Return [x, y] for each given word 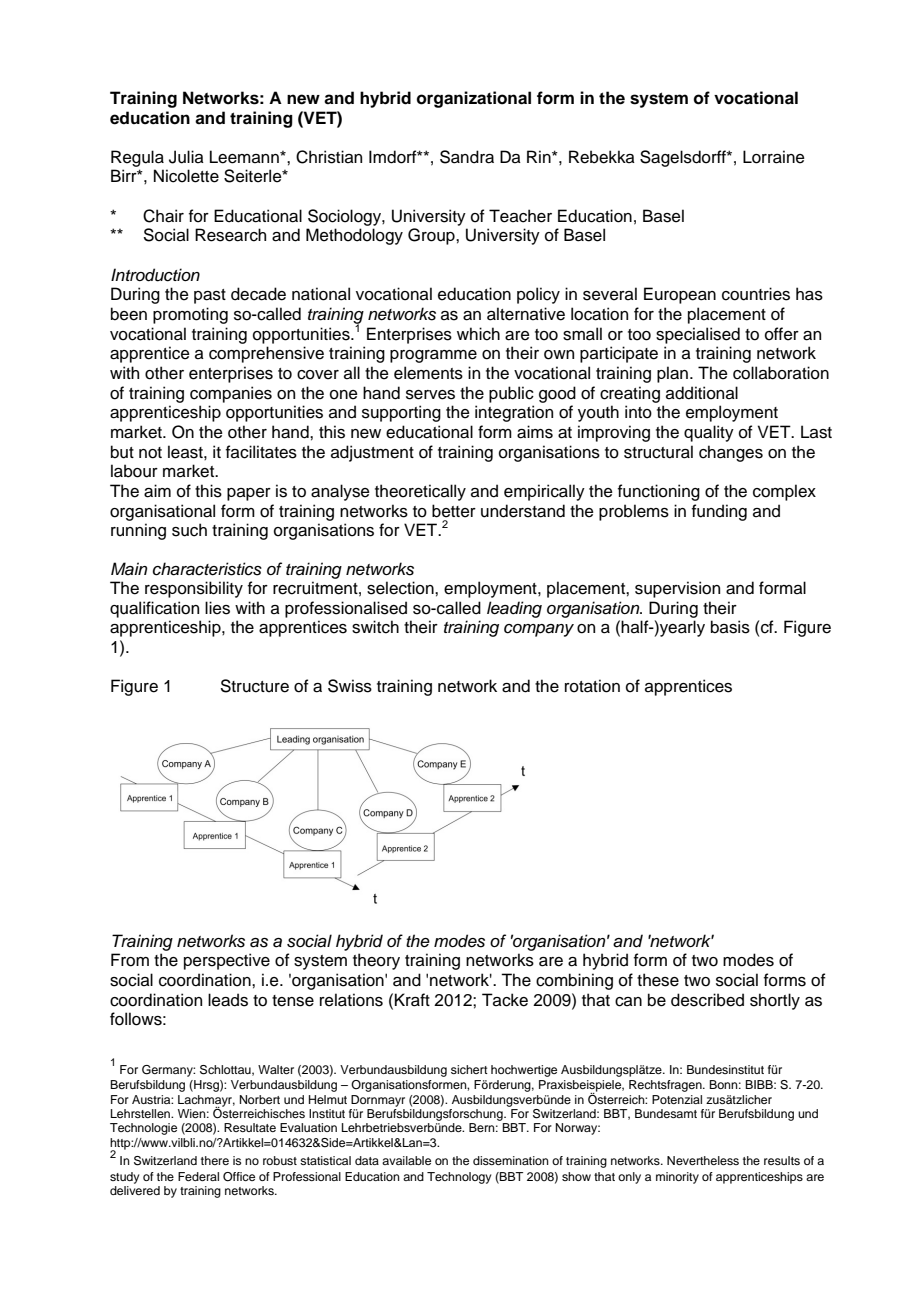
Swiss [350, 686]
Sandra [467, 157]
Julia [186, 157]
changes [731, 453]
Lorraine [774, 157]
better [454, 511]
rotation [592, 686]
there [215, 1160]
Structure [255, 686]
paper [249, 494]
